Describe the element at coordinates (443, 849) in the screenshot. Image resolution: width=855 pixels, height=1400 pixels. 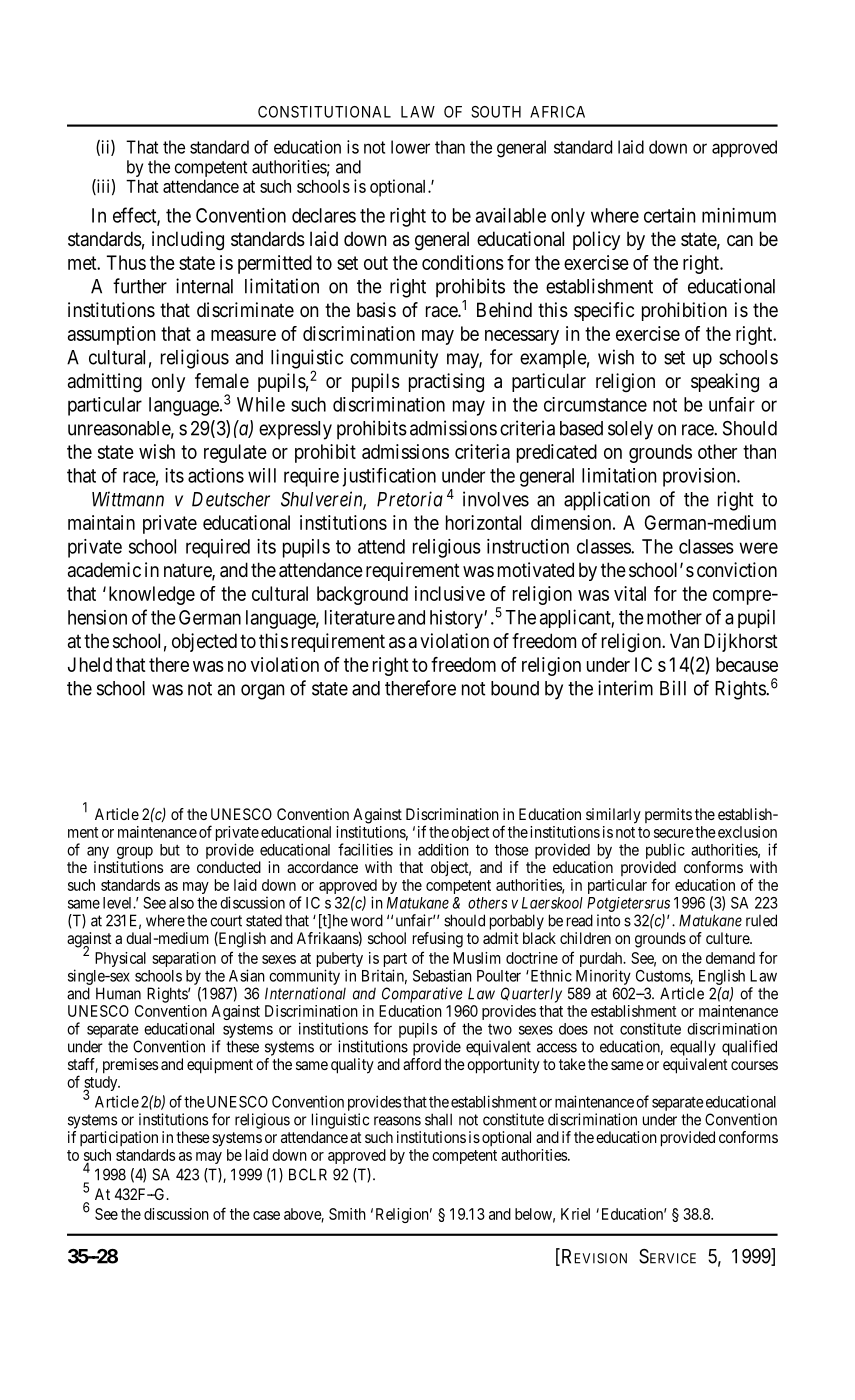
I see `addition` at that location.
